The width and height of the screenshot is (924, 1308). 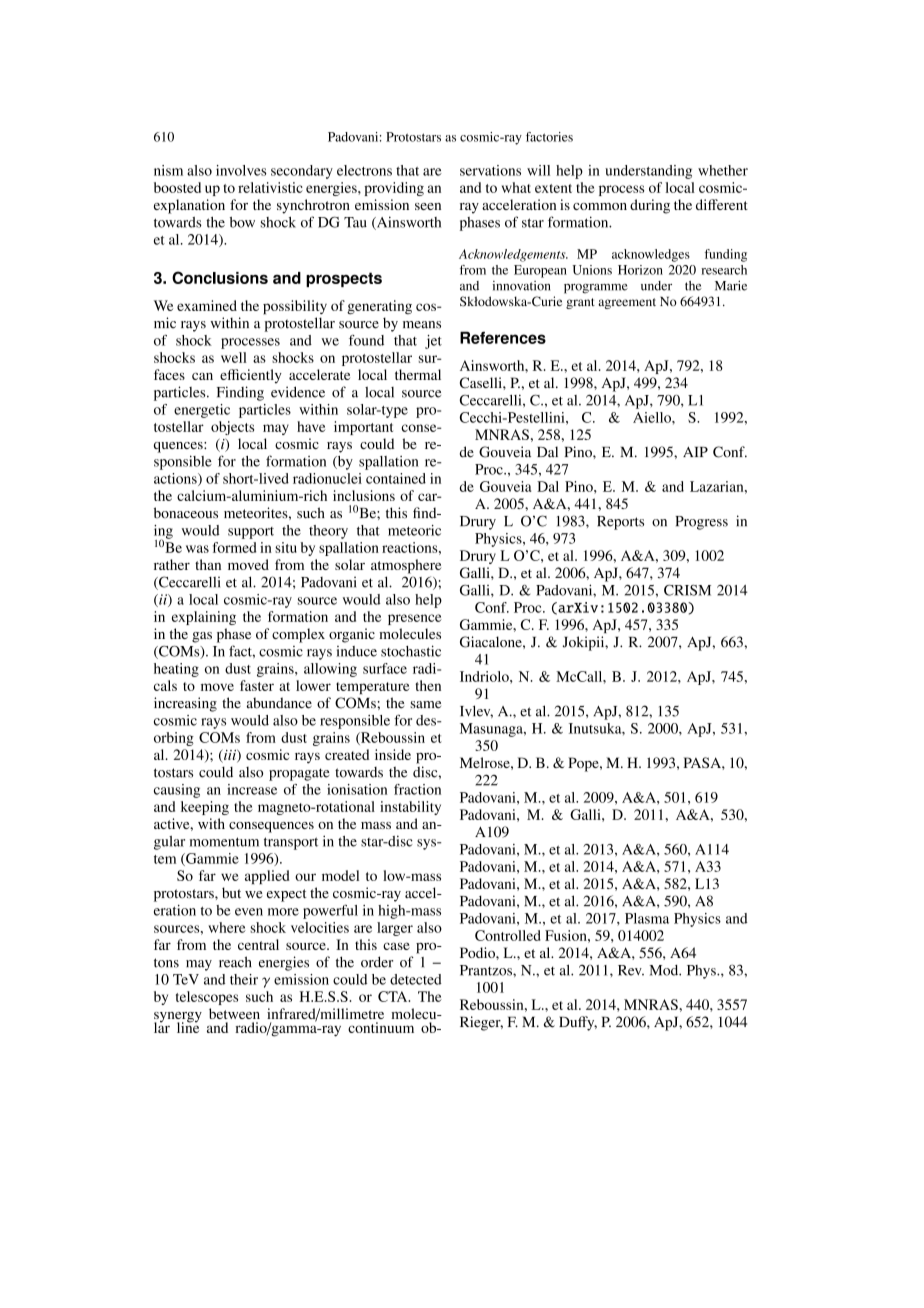 I want to click on seen, so click(x=428, y=206).
